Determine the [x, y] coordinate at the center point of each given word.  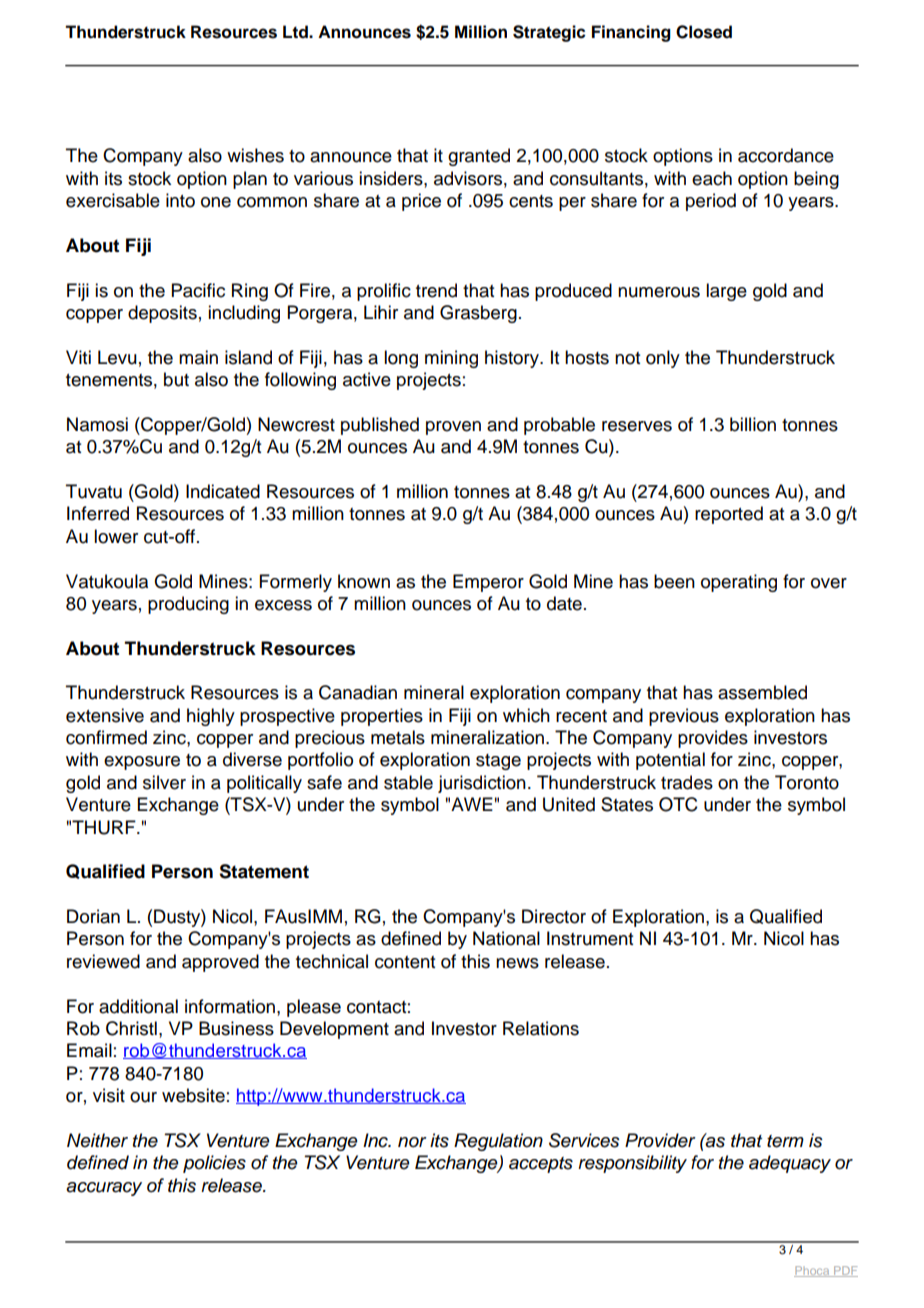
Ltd [296, 32]
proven [453, 428]
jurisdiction [482, 784]
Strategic [549, 33]
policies [214, 1164]
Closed [704, 32]
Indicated [223, 491]
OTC [678, 804]
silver [164, 782]
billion [753, 424]
